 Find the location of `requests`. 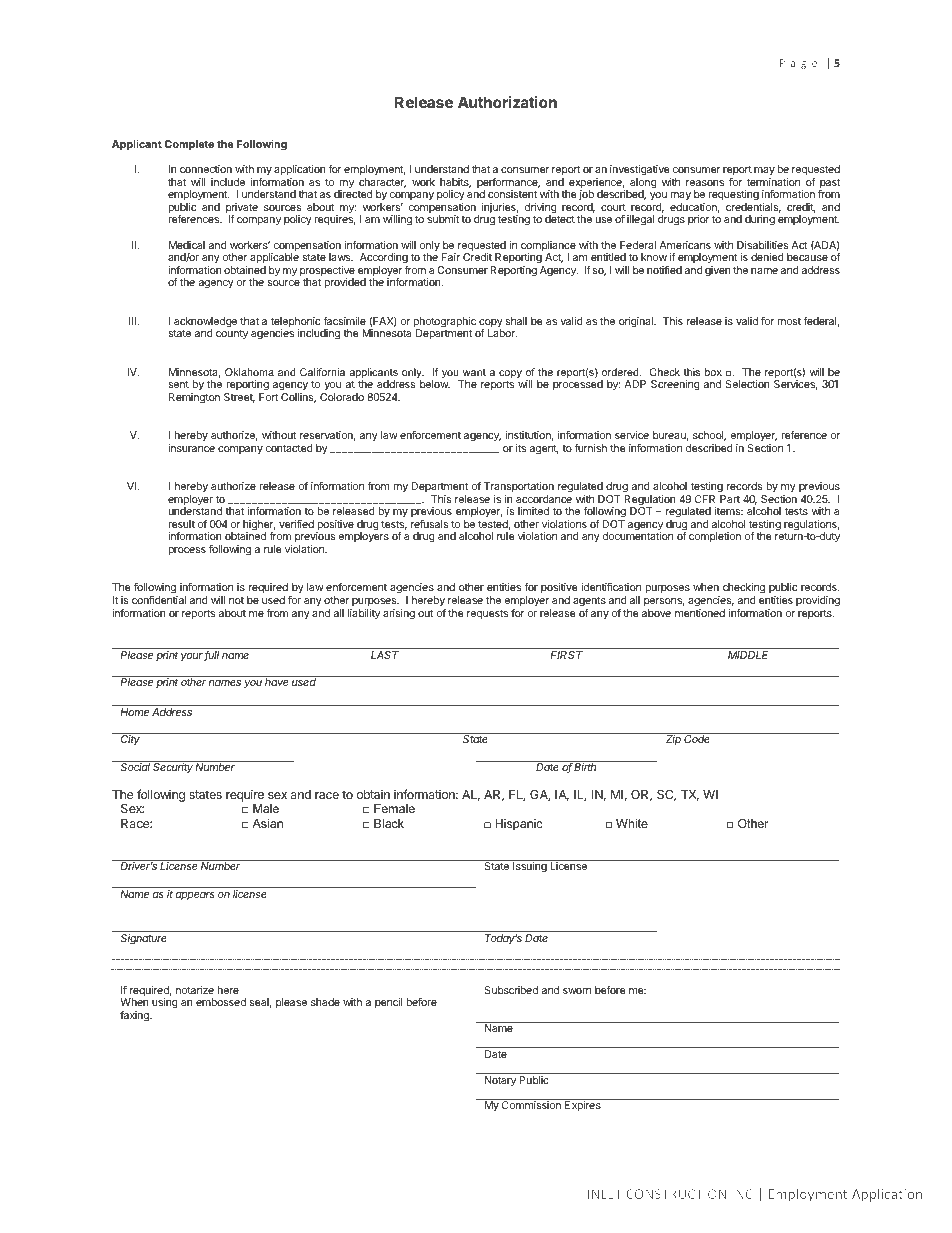

requests is located at coordinates (487, 614).
